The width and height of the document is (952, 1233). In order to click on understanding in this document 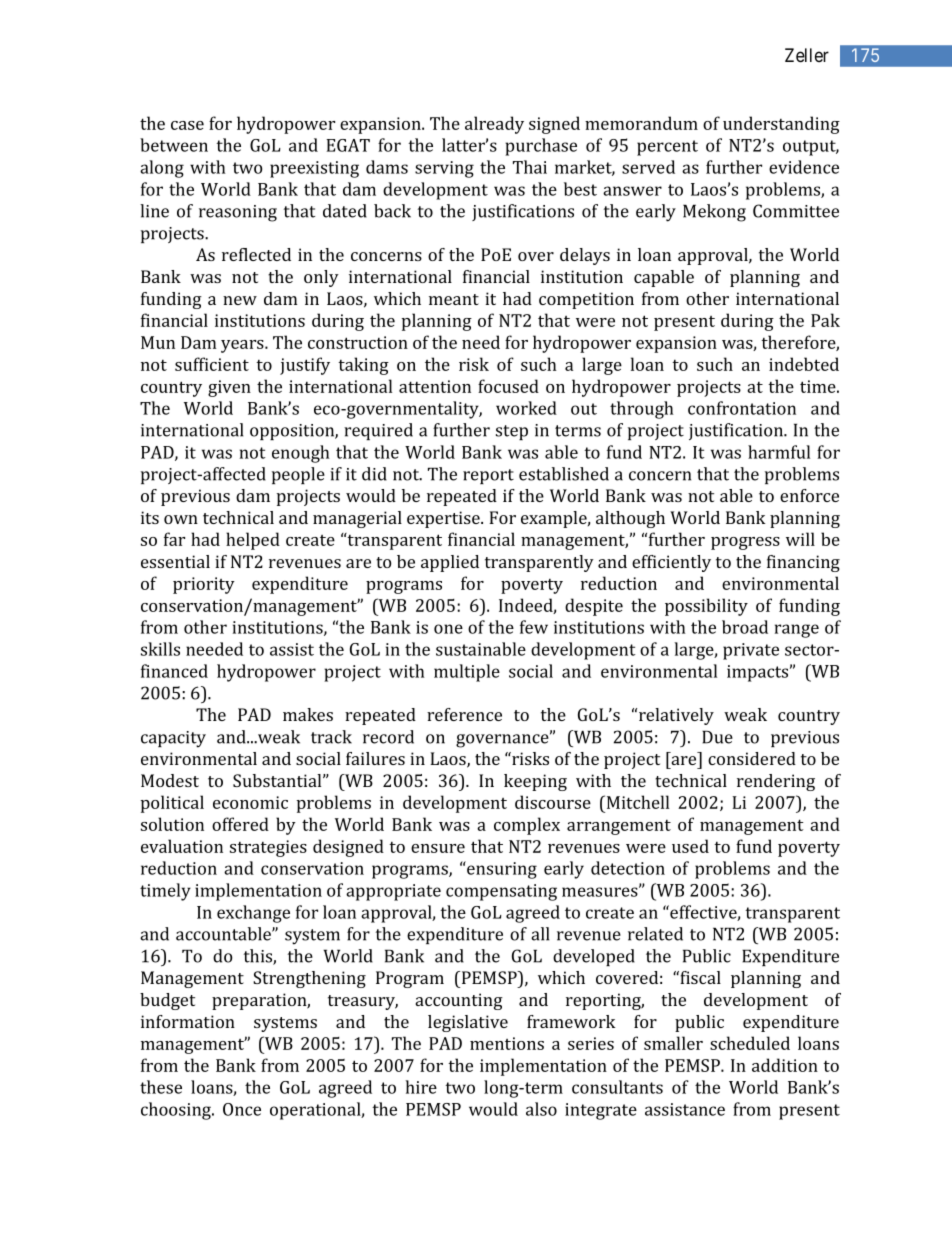, I will do `click(781, 125)`.
